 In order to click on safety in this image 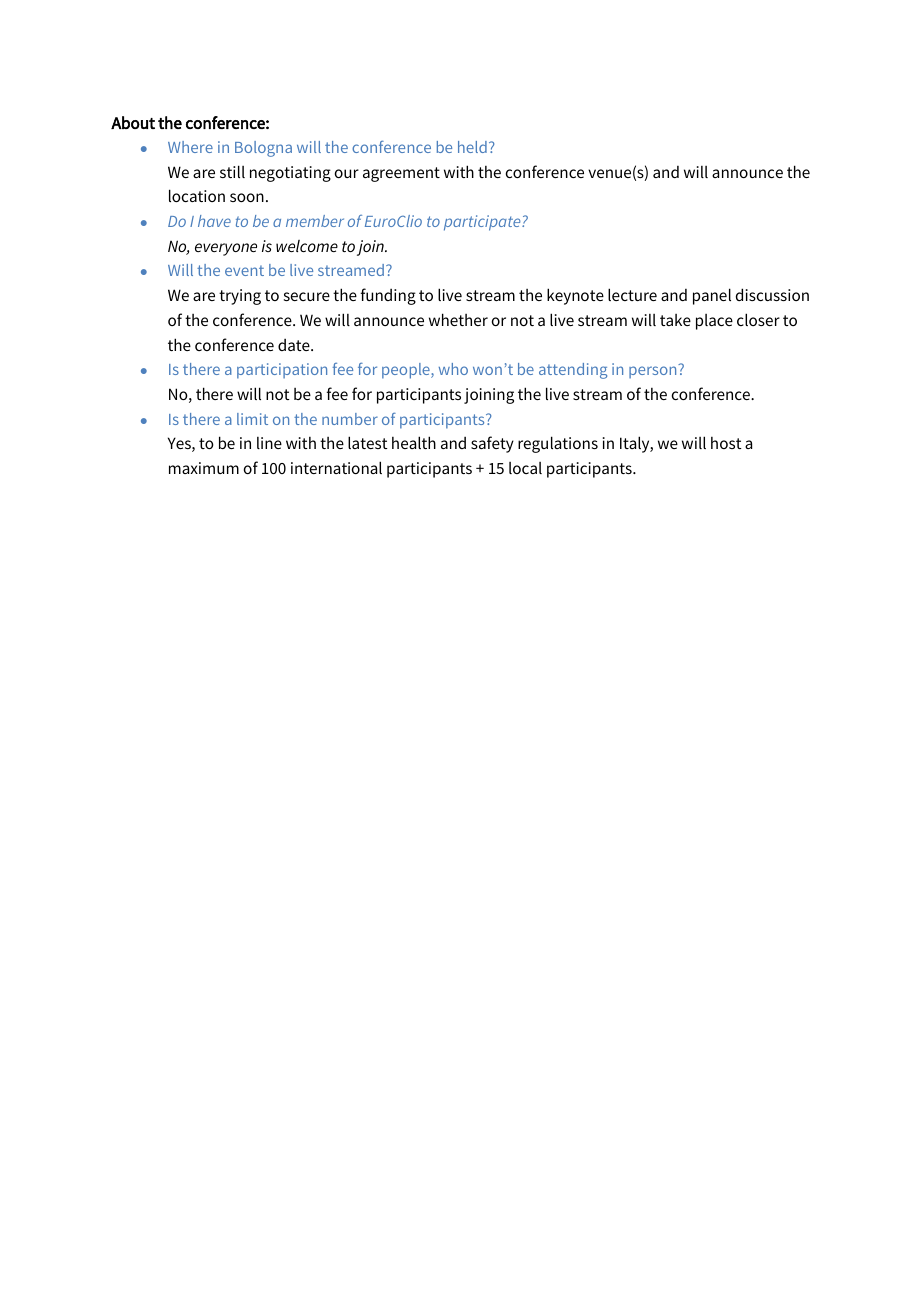, I will do `click(492, 444)`.
